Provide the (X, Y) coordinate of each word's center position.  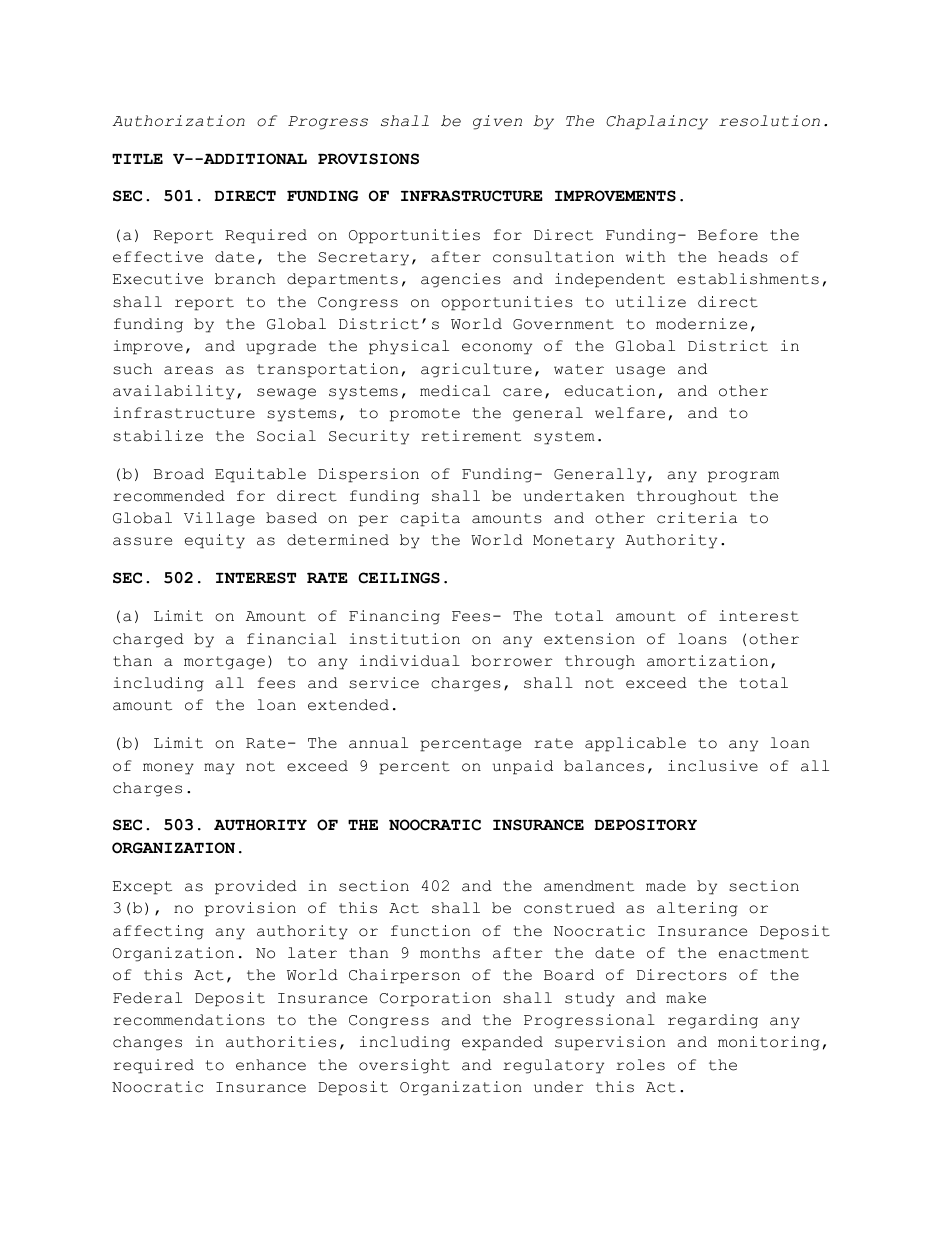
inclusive (713, 766)
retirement (471, 436)
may (219, 769)
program (743, 477)
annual (378, 743)
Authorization (178, 121)
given (497, 122)
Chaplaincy (657, 122)
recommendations (189, 1020)
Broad (179, 474)
